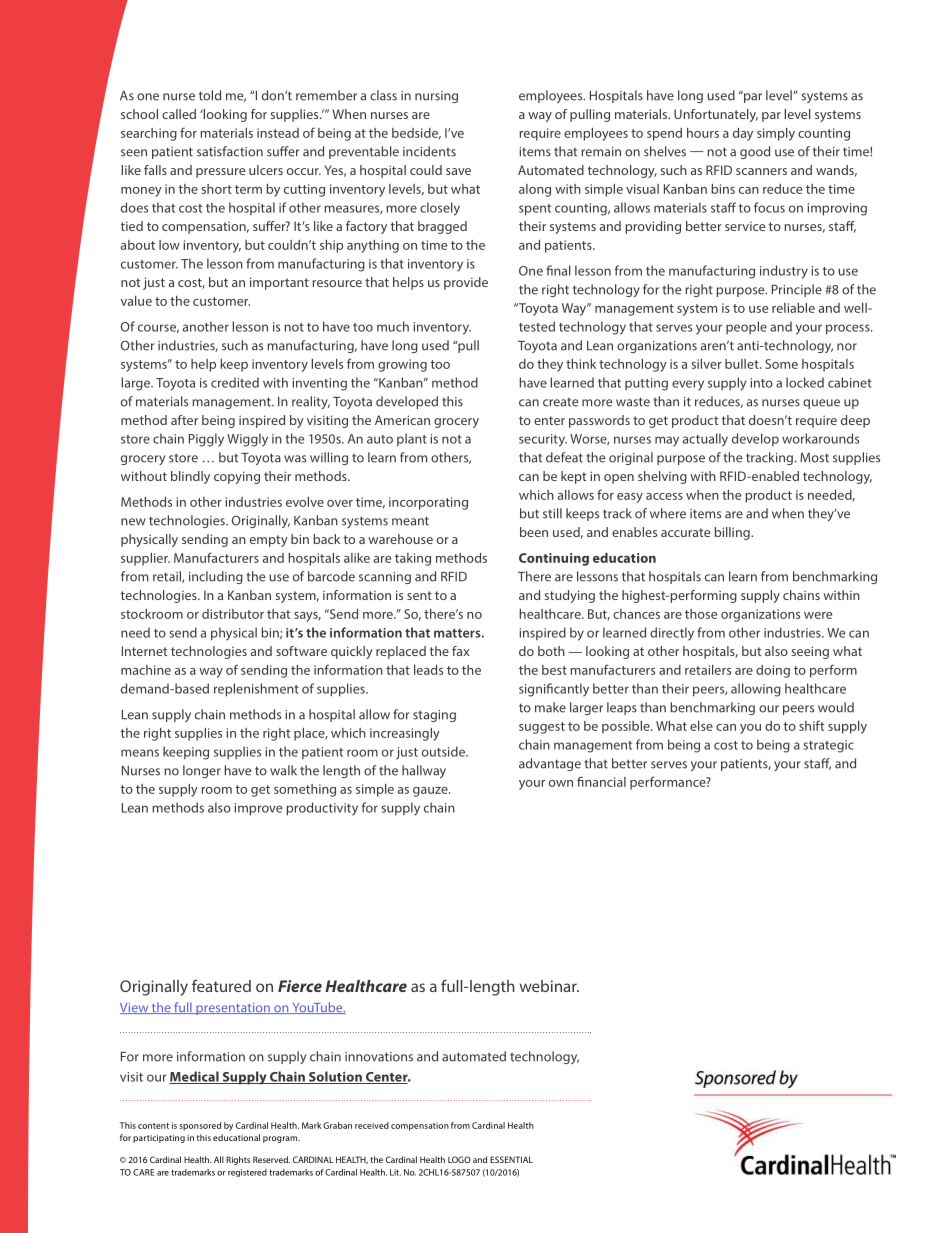  What do you see at coordinates (200, 1126) in the page?
I see `sponsored` at bounding box center [200, 1126].
